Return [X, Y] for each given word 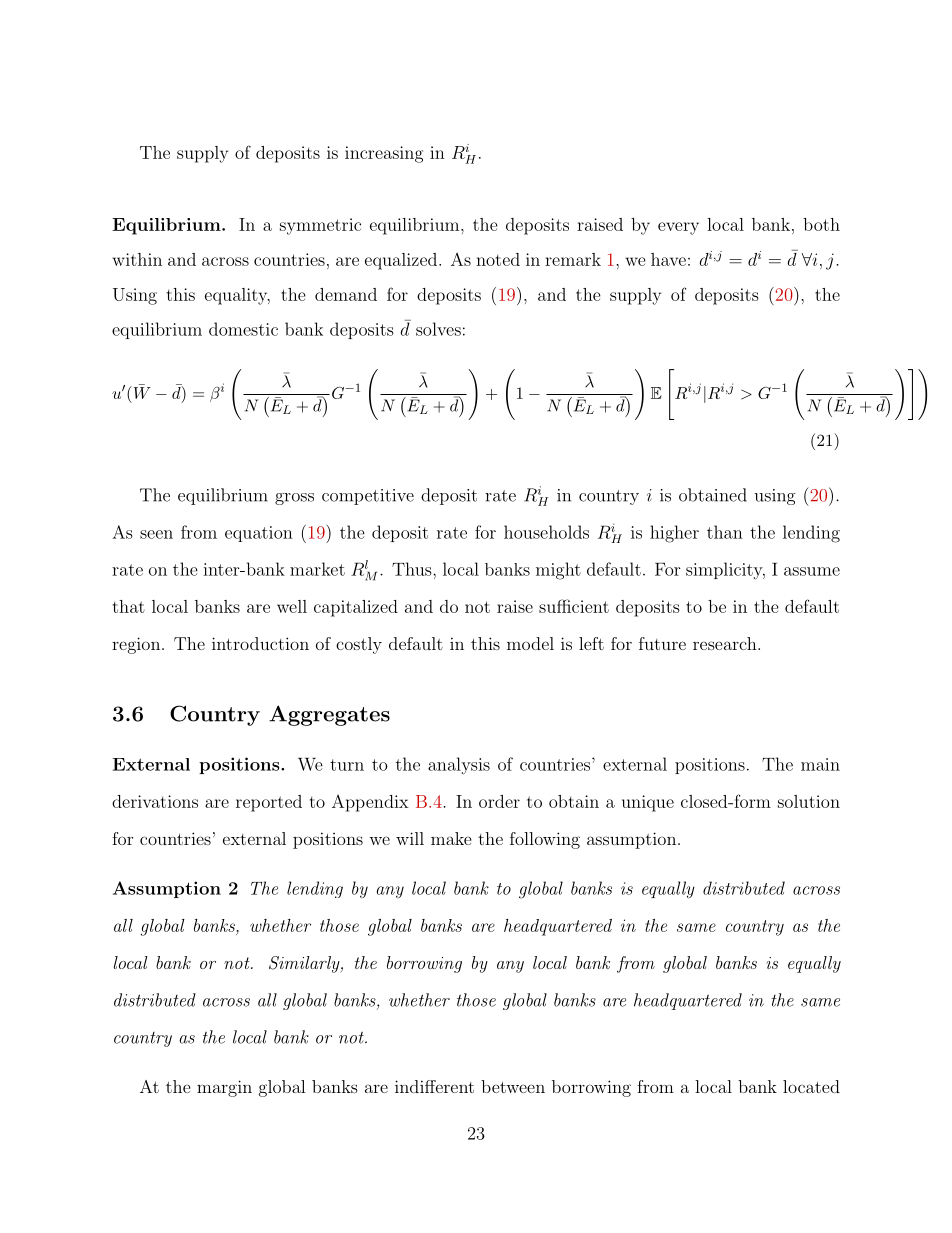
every [678, 228]
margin [224, 1088]
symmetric [320, 226]
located [811, 1086]
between [513, 1086]
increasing [384, 154]
